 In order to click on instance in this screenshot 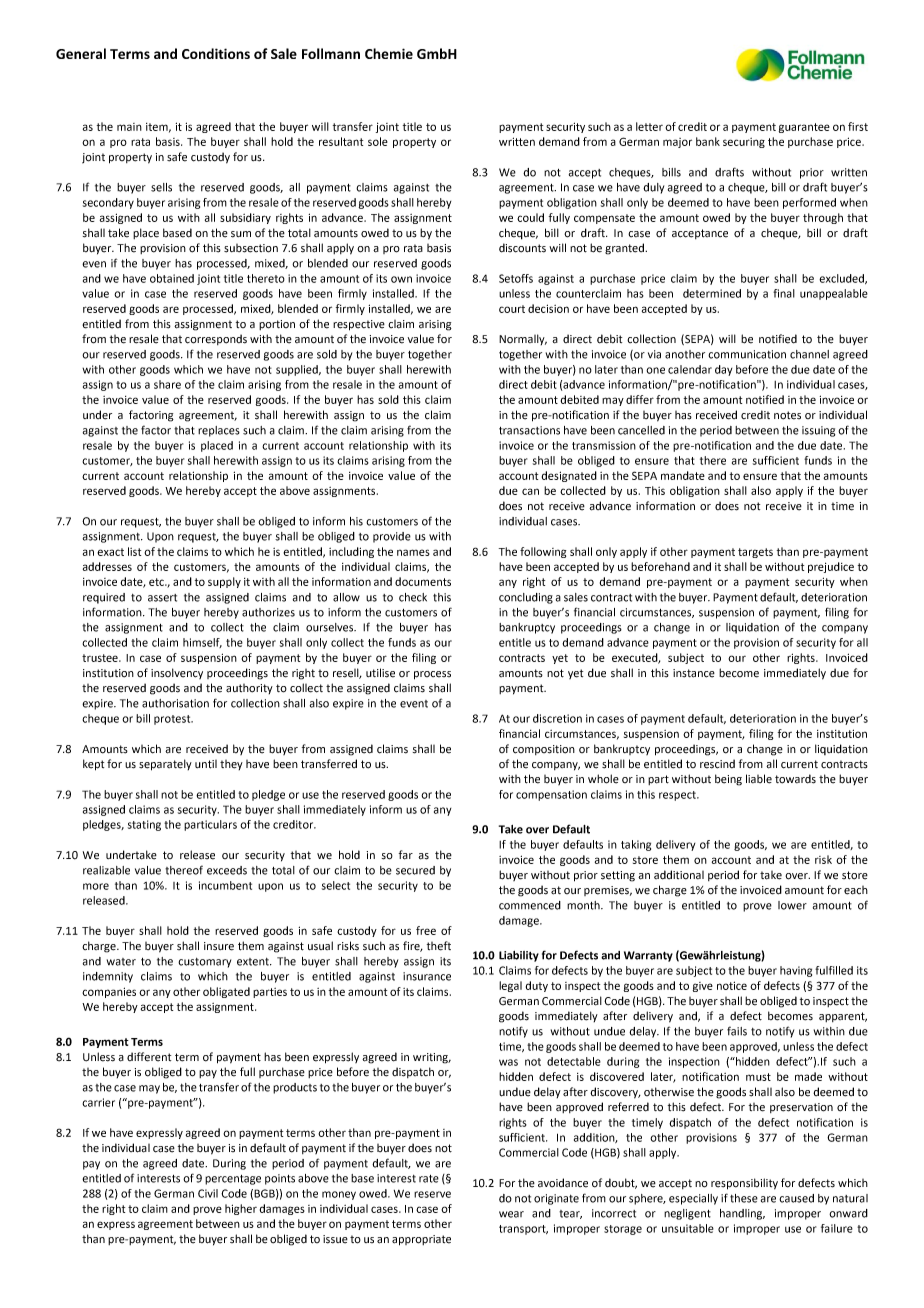, I will do `click(694, 673)`.
